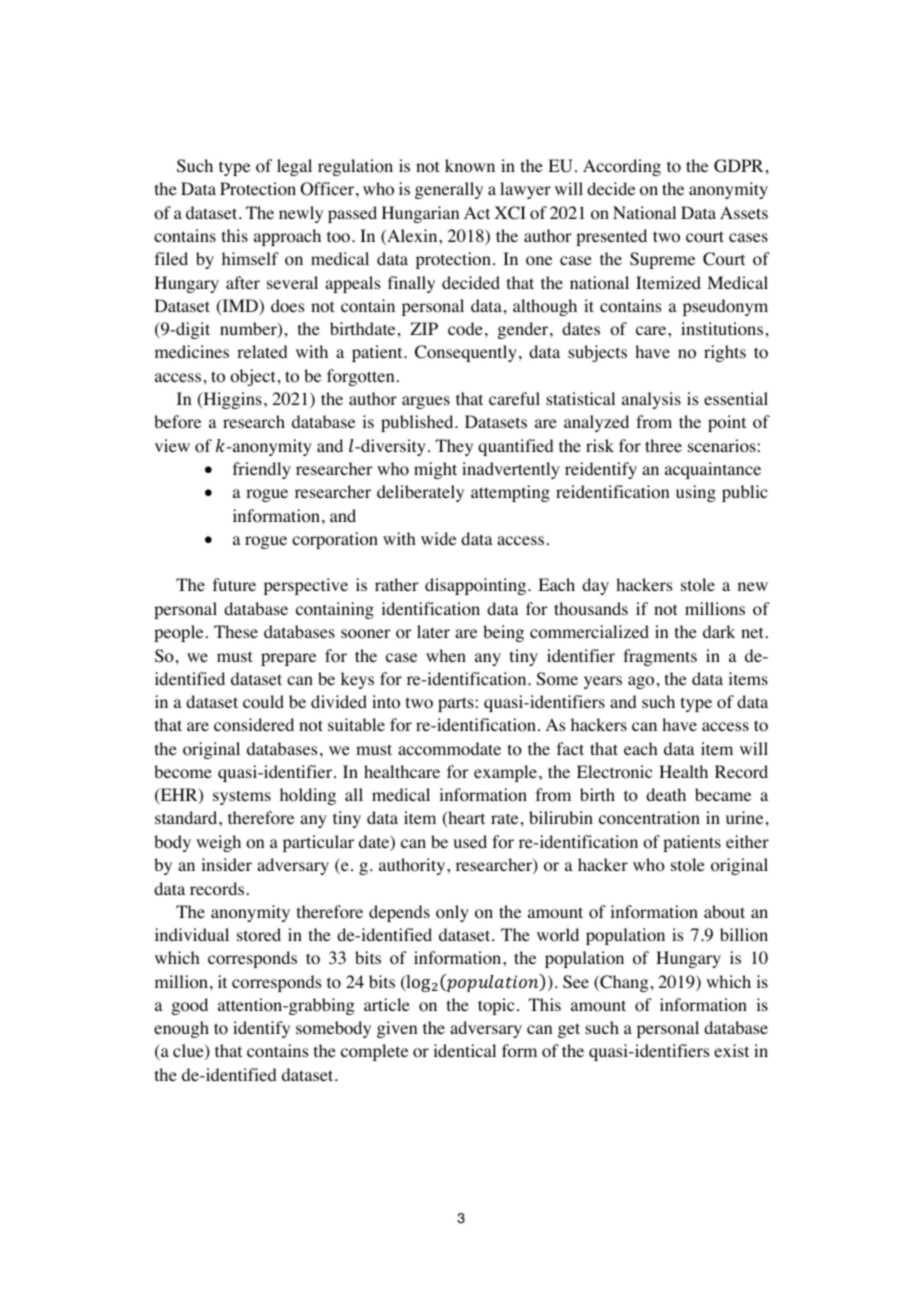 The width and height of the document is (924, 1308). Describe the element at coordinates (236, 631) in the document. I see `These` at that location.
